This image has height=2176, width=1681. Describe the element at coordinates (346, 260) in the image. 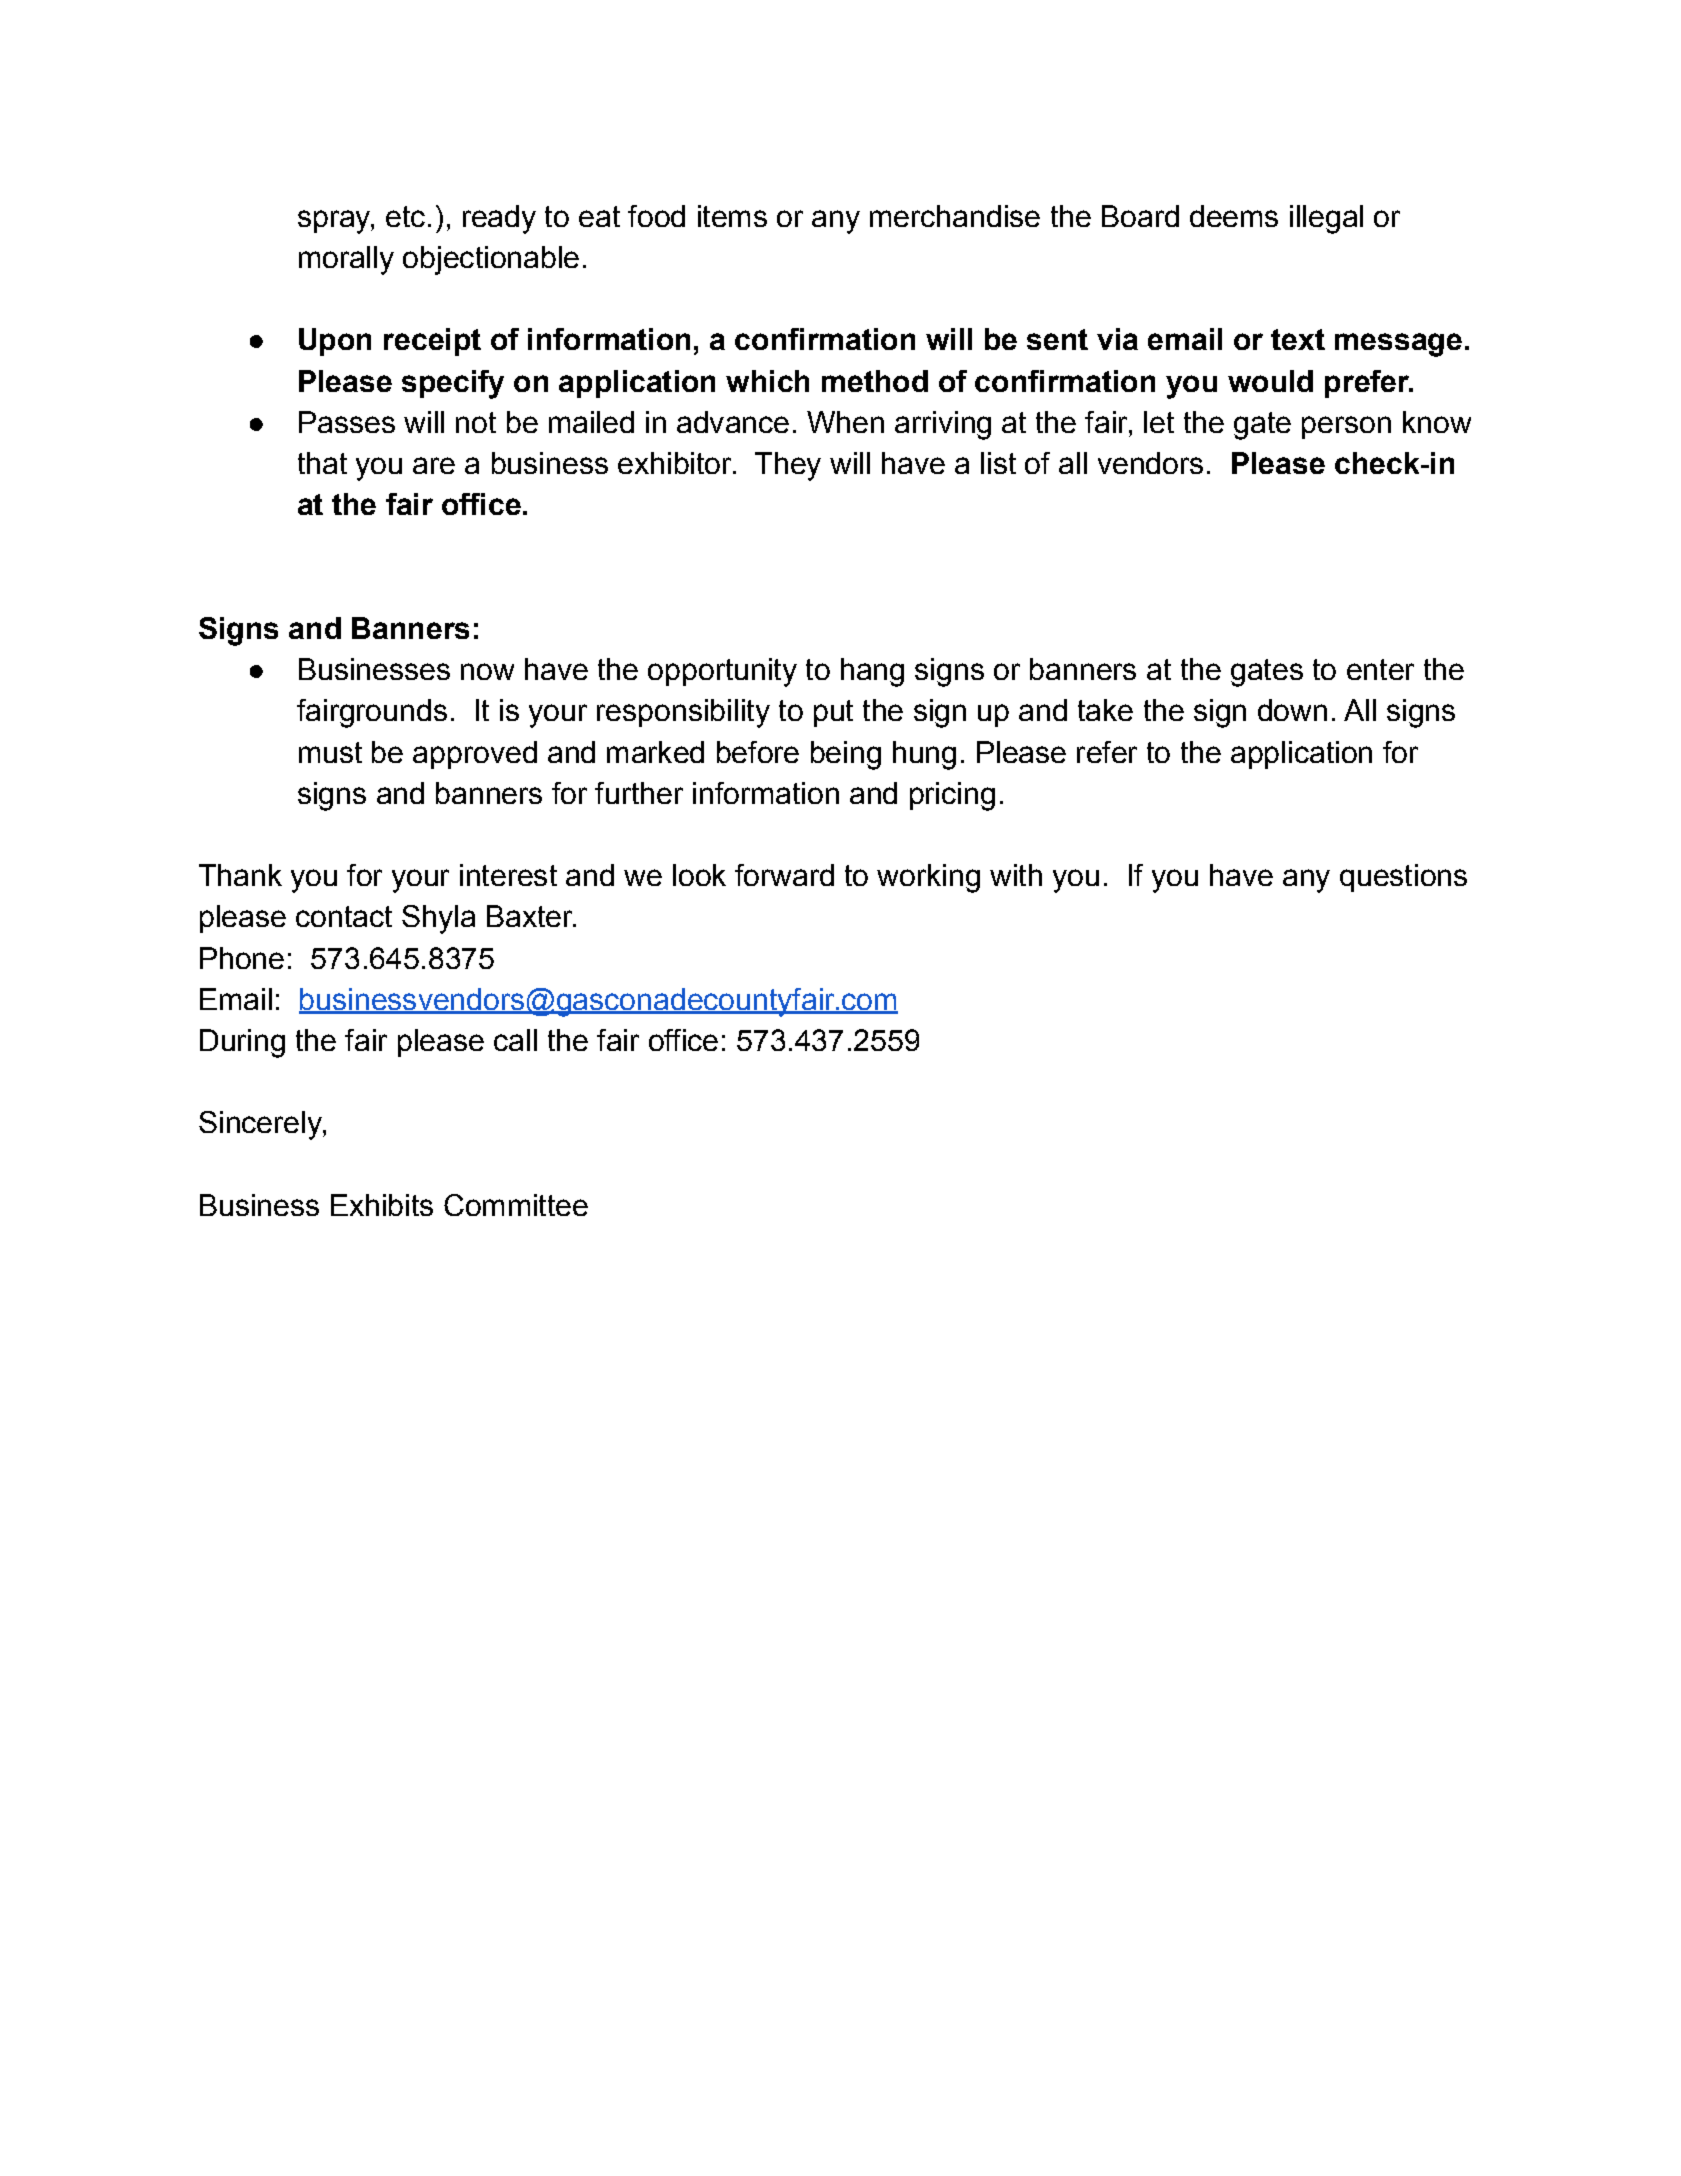

I see `morally` at that location.
